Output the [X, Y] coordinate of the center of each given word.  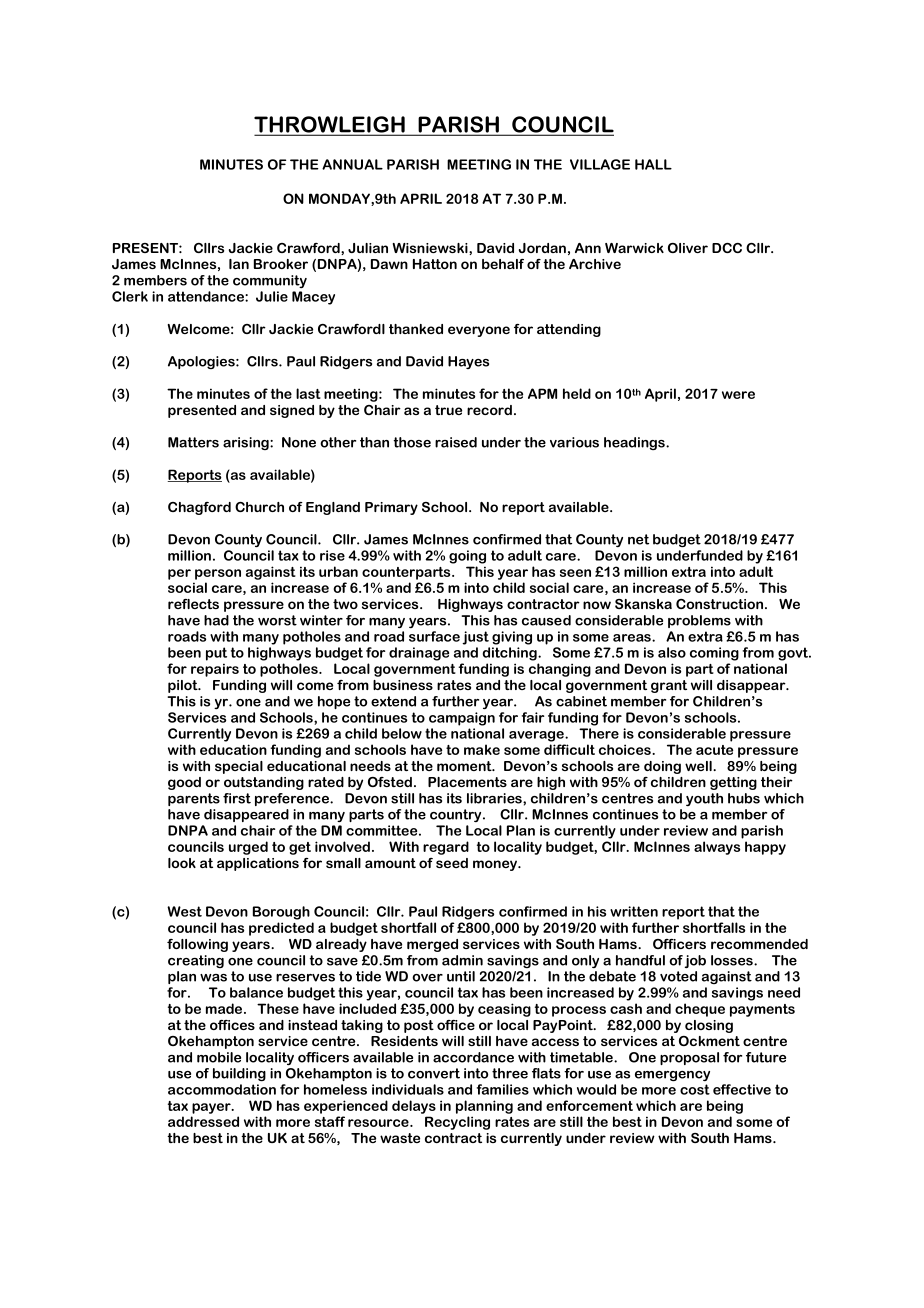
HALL [653, 164]
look [182, 863]
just [475, 638]
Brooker [281, 264]
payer [212, 1108]
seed [452, 863]
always [717, 848]
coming [714, 654]
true [448, 410]
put [216, 654]
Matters [193, 442]
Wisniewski [431, 249]
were [738, 395]
